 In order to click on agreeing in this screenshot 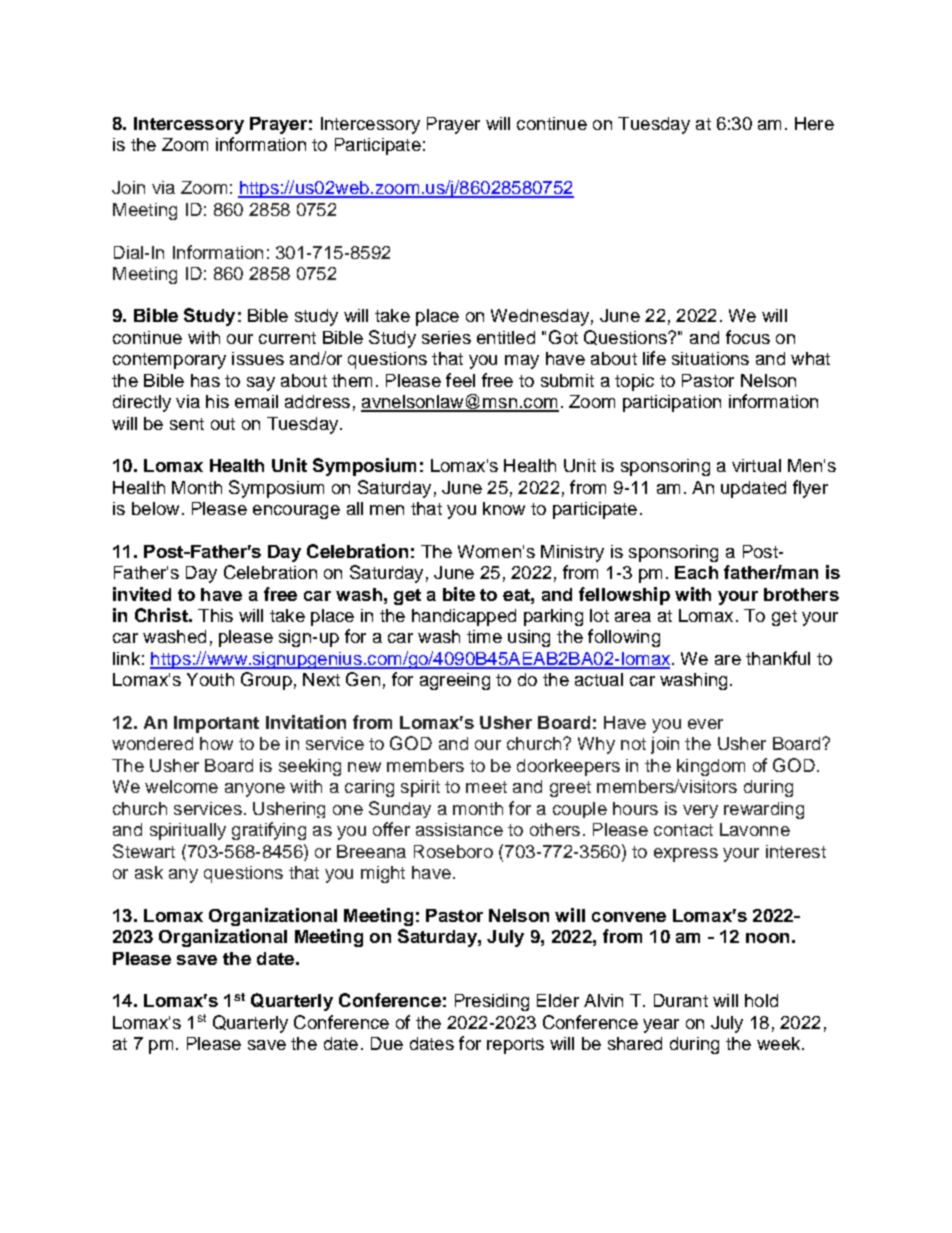, I will do `click(455, 681)`.
